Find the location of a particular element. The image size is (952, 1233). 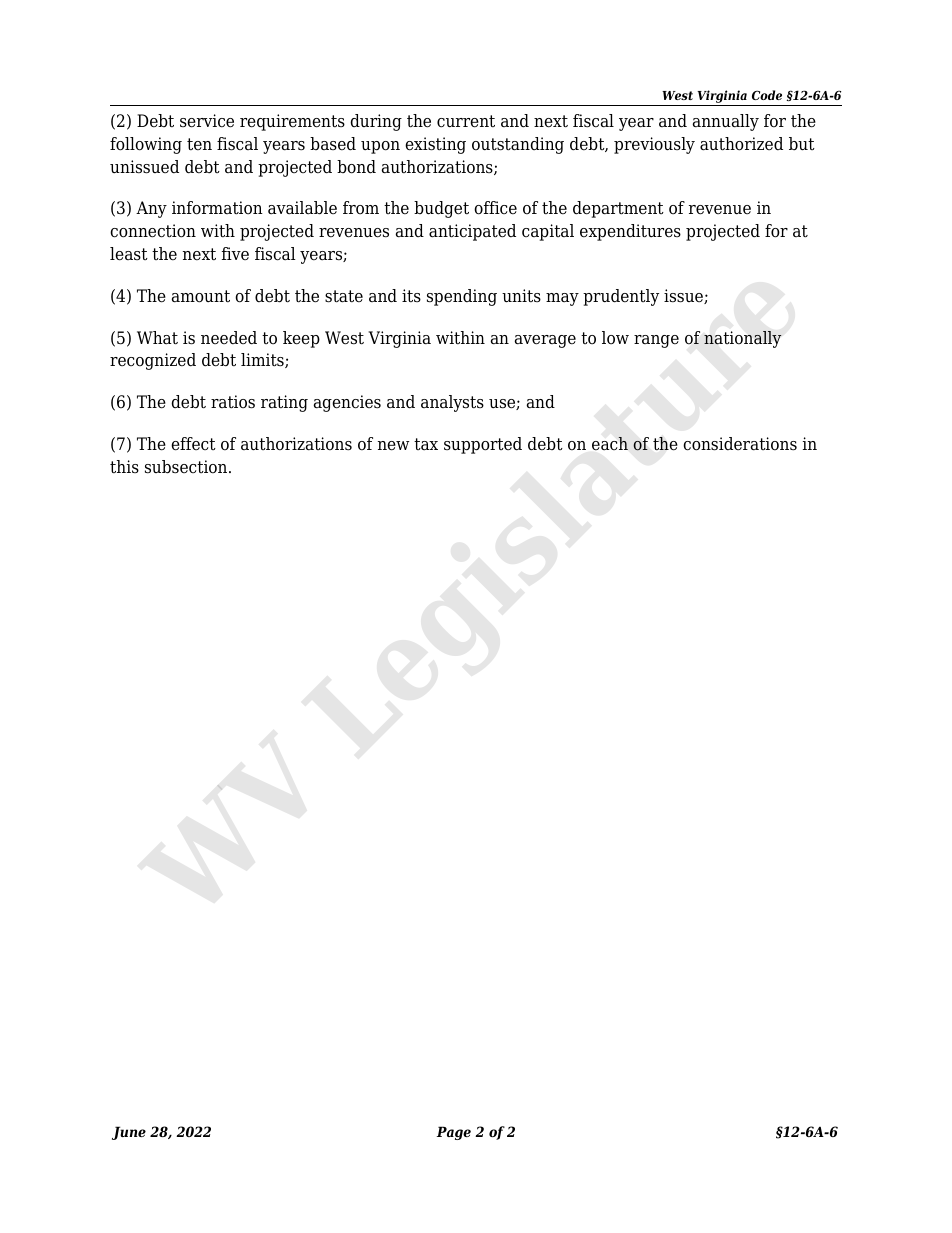

current is located at coordinates (466, 121).
